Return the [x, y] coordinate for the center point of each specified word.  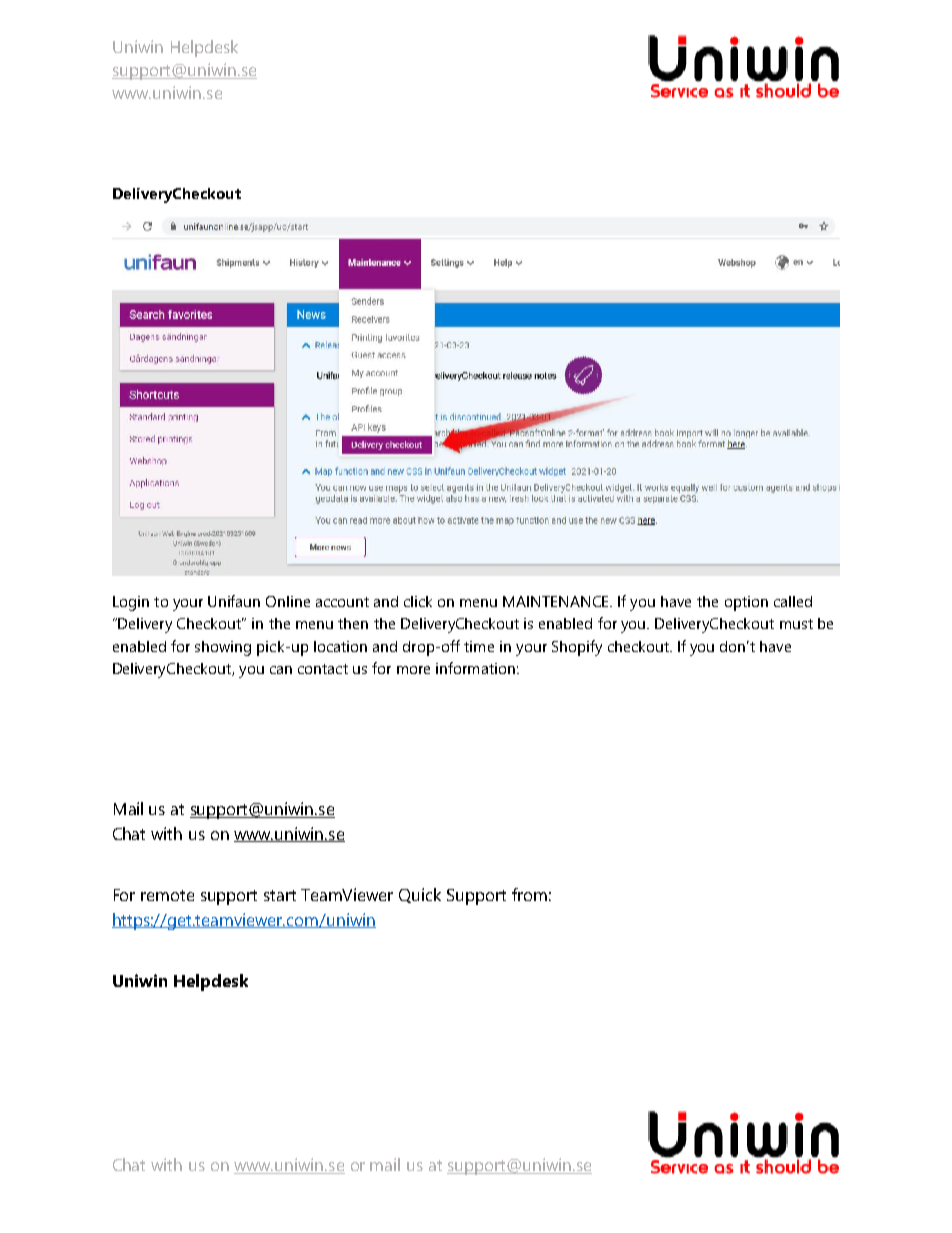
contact [323, 669]
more [413, 670]
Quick [420, 895]
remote [167, 895]
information [475, 668]
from [529, 894]
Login [131, 603]
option [746, 603]
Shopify [577, 648]
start [280, 895]
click [418, 601]
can [281, 670]
